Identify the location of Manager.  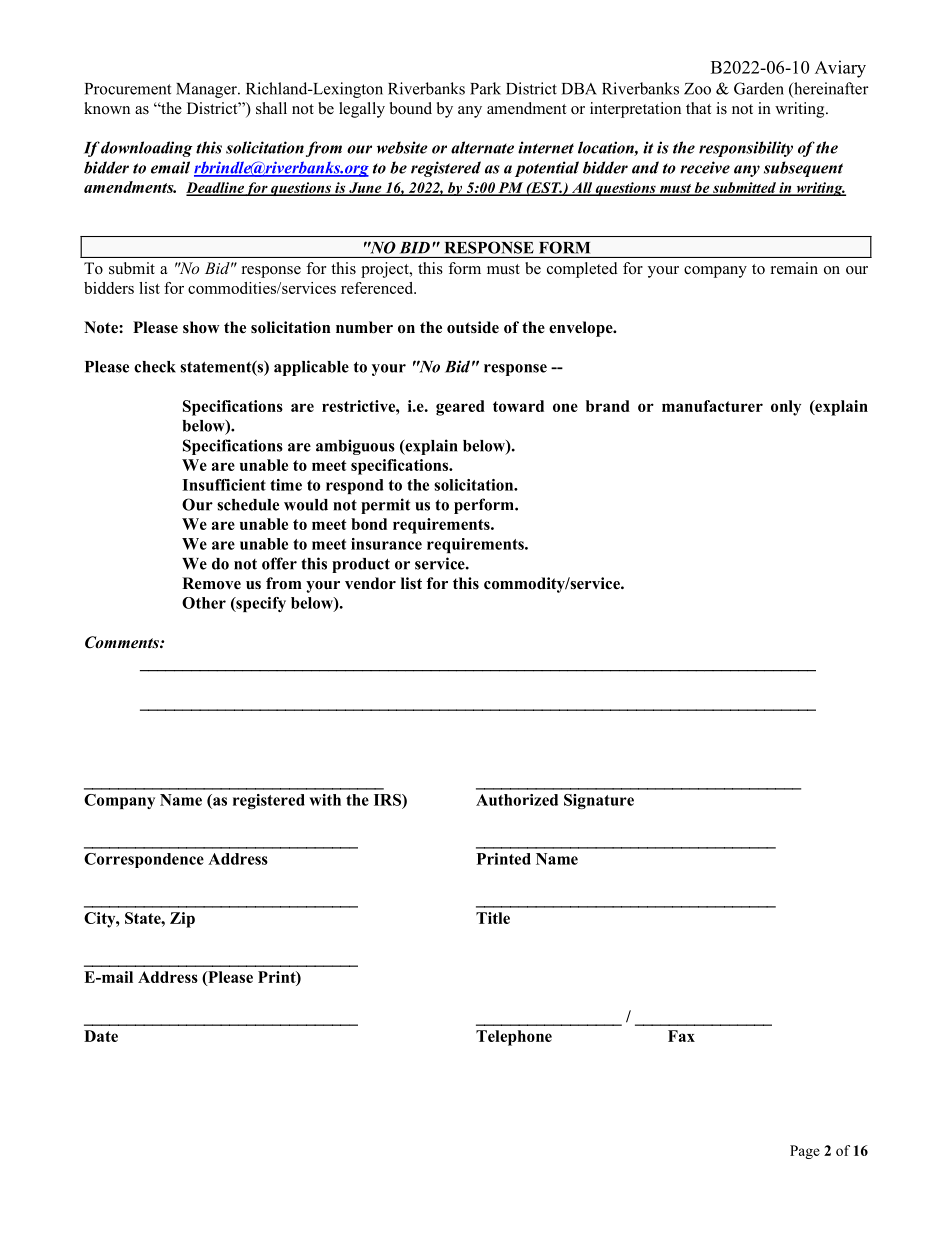
(207, 90).
